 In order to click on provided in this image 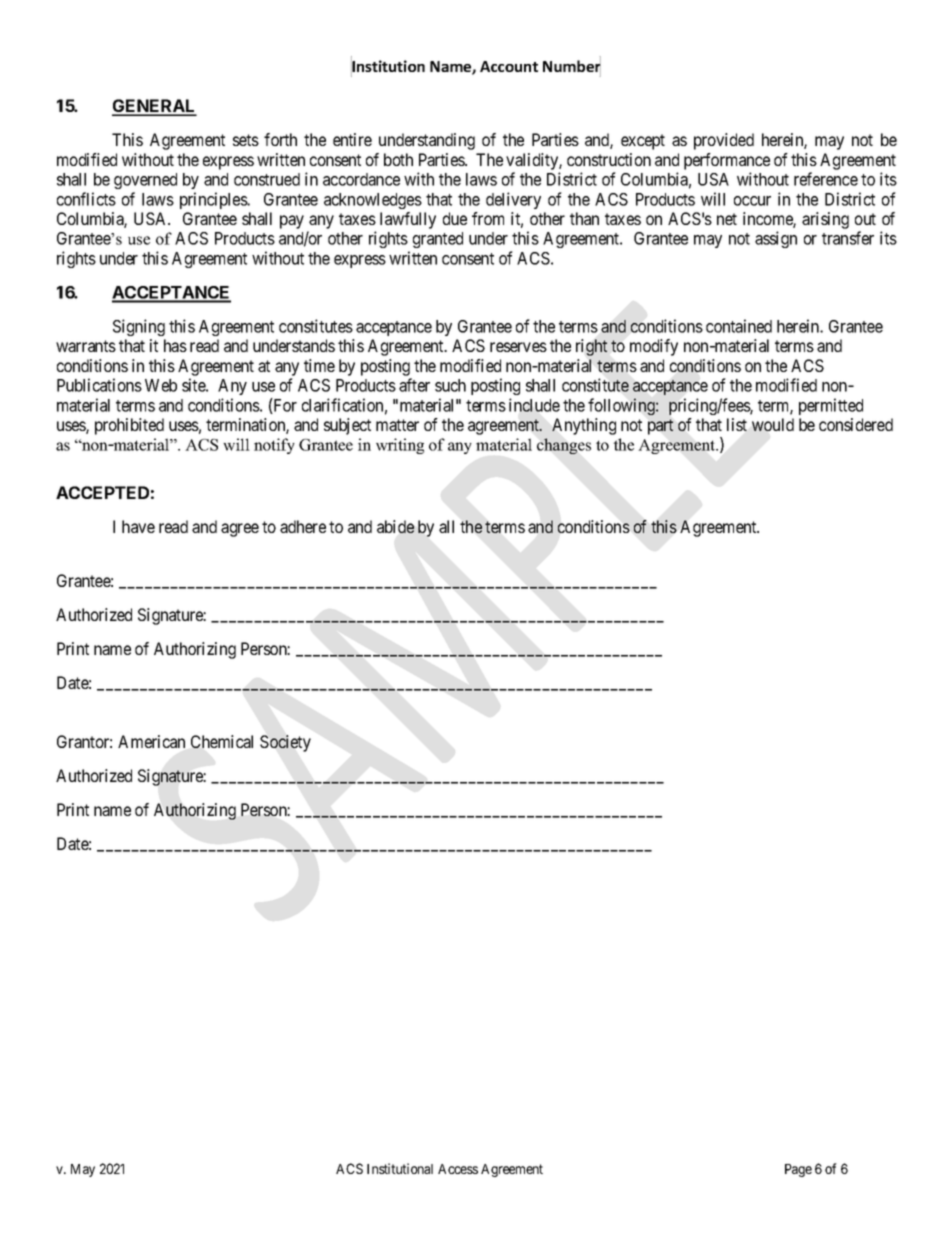, I will do `click(724, 141)`.
